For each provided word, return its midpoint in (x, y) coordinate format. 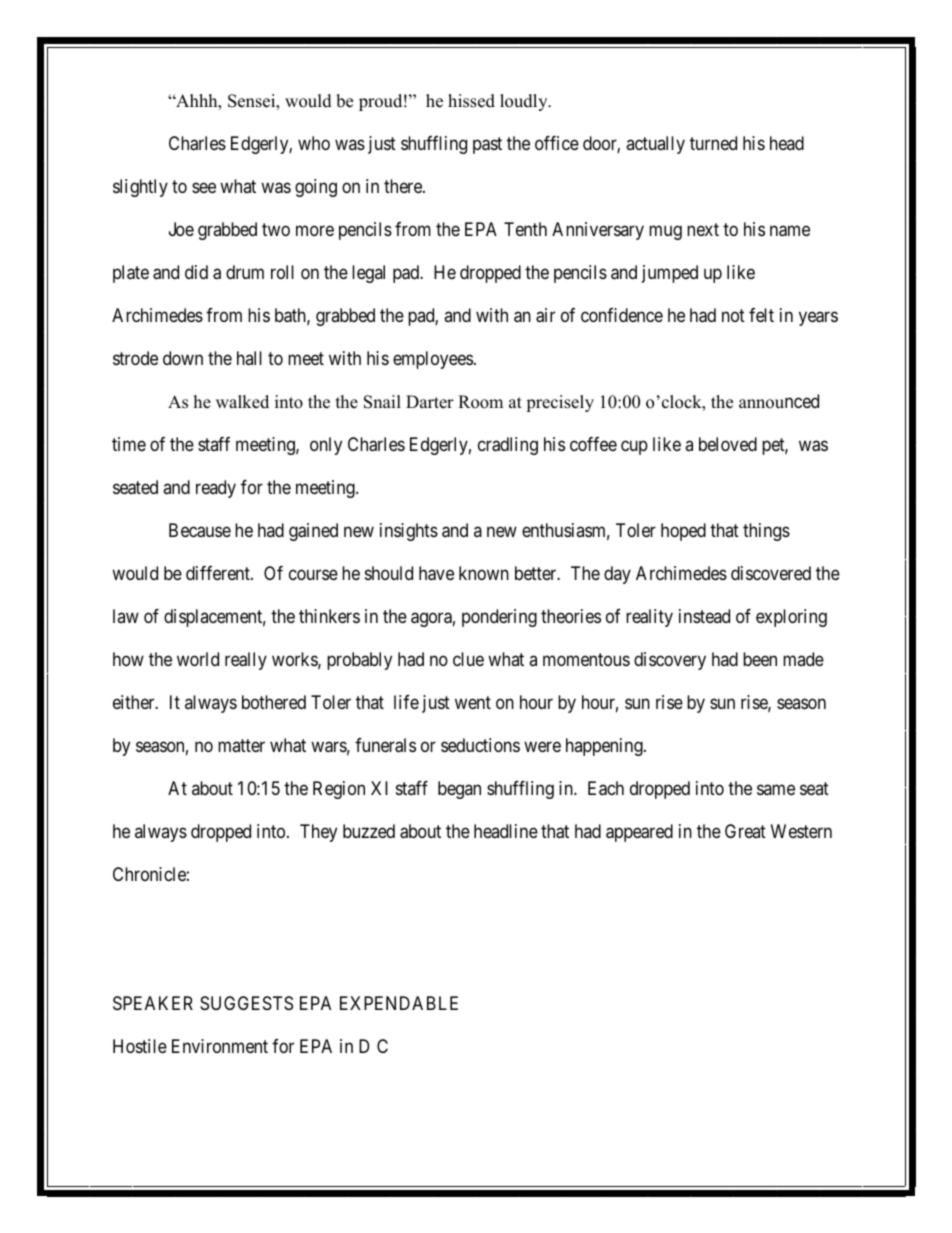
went (473, 702)
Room (480, 402)
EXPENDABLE (399, 1003)
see (204, 188)
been (760, 659)
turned (713, 143)
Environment (220, 1046)
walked (242, 402)
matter (241, 745)
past (487, 146)
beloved (728, 444)
